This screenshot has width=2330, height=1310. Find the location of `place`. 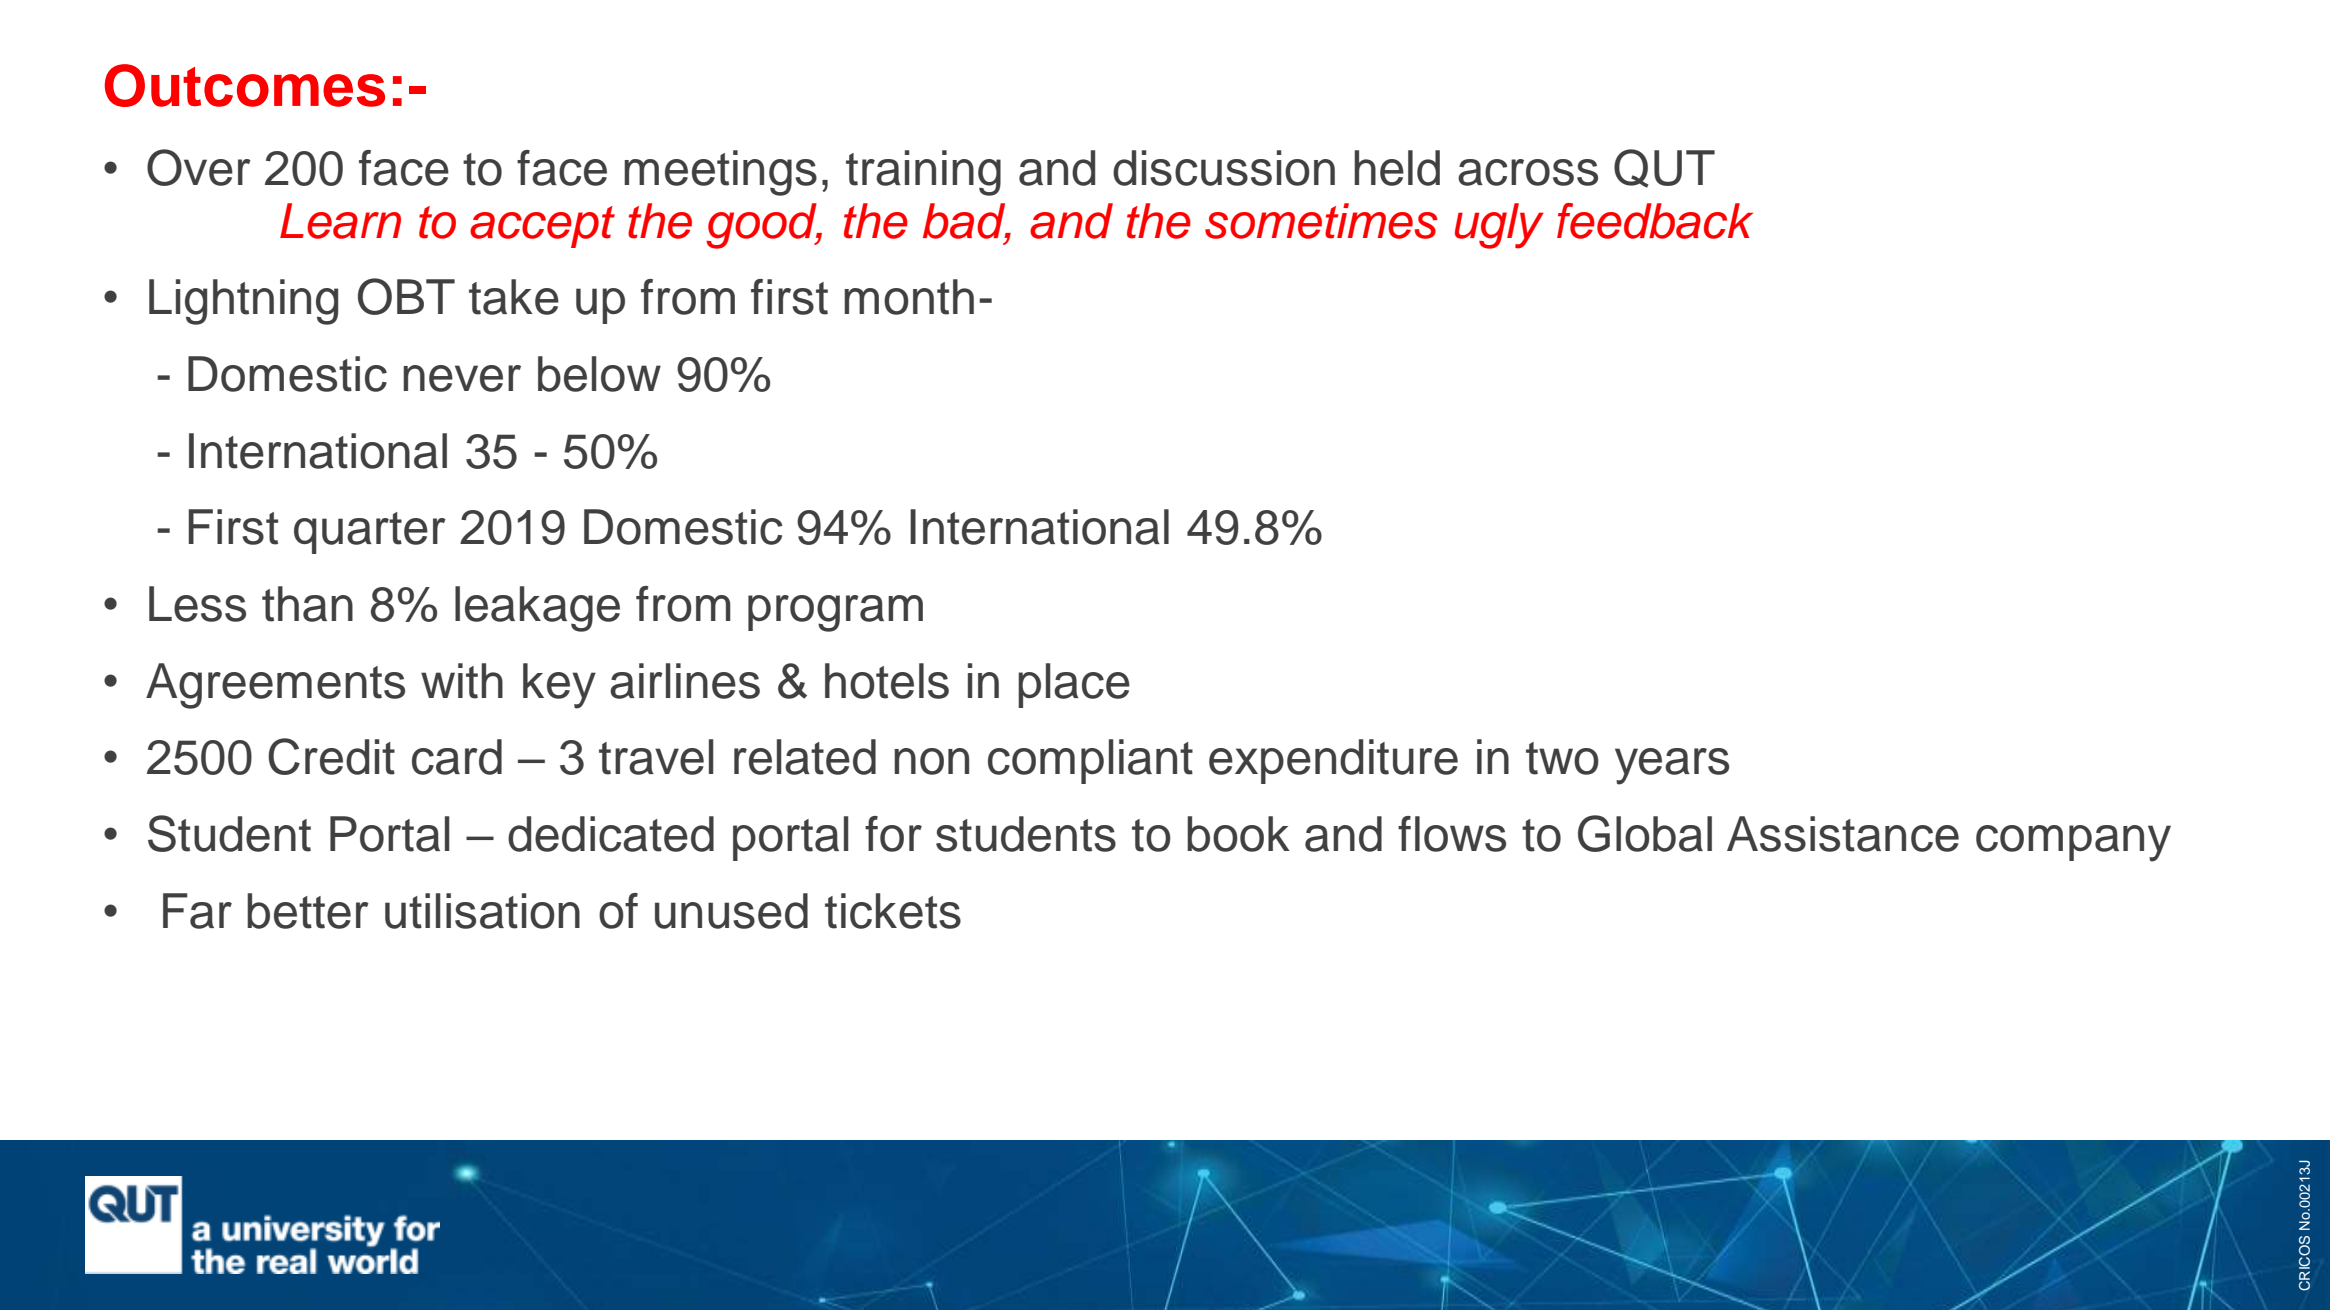

place is located at coordinates (1074, 685).
